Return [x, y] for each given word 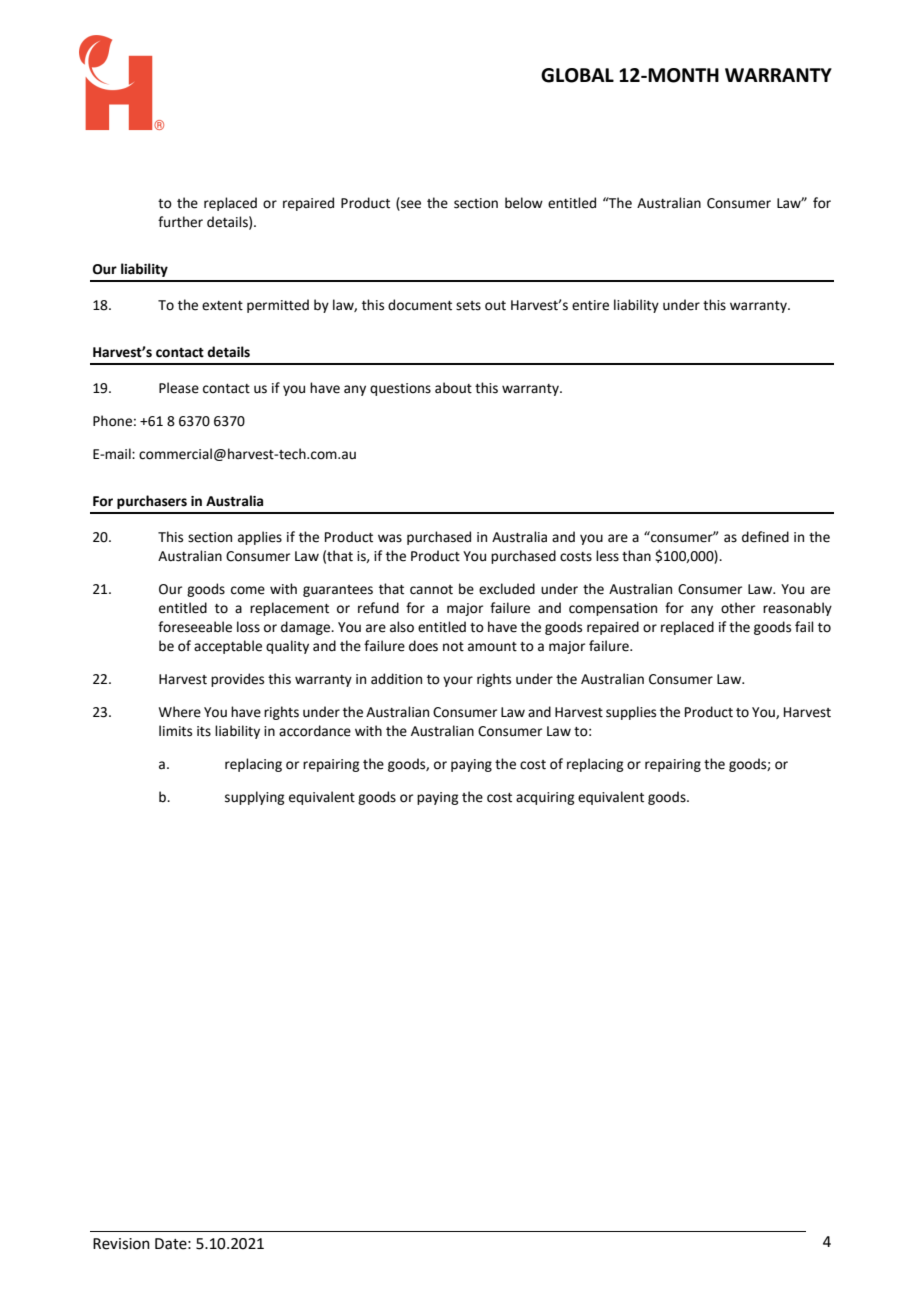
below [524, 203]
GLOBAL [577, 75]
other [738, 608]
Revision [121, 1244]
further [180, 222]
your [458, 681]
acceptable [228, 647]
